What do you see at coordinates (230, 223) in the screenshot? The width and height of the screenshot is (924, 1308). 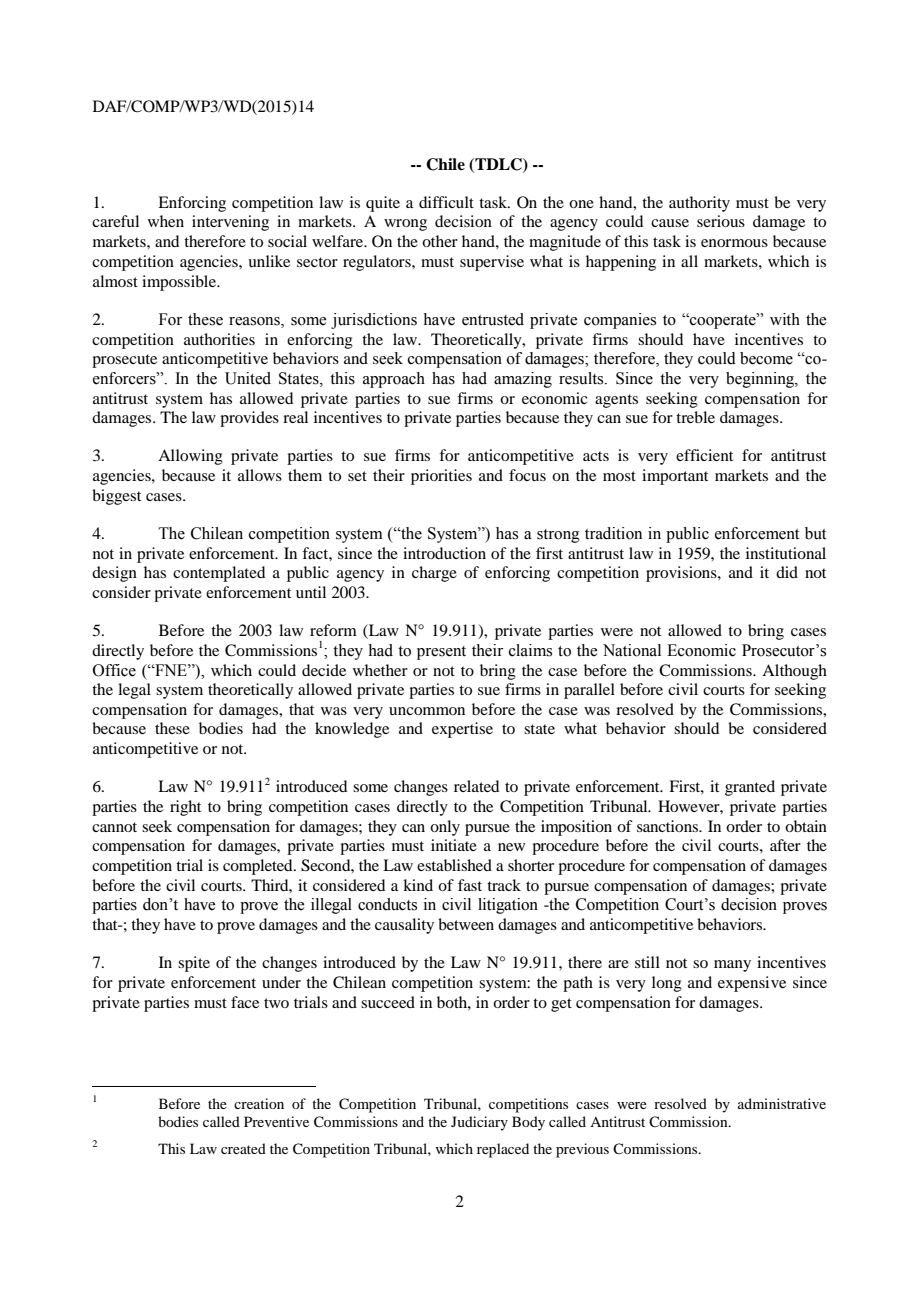 I see `intervening` at bounding box center [230, 223].
